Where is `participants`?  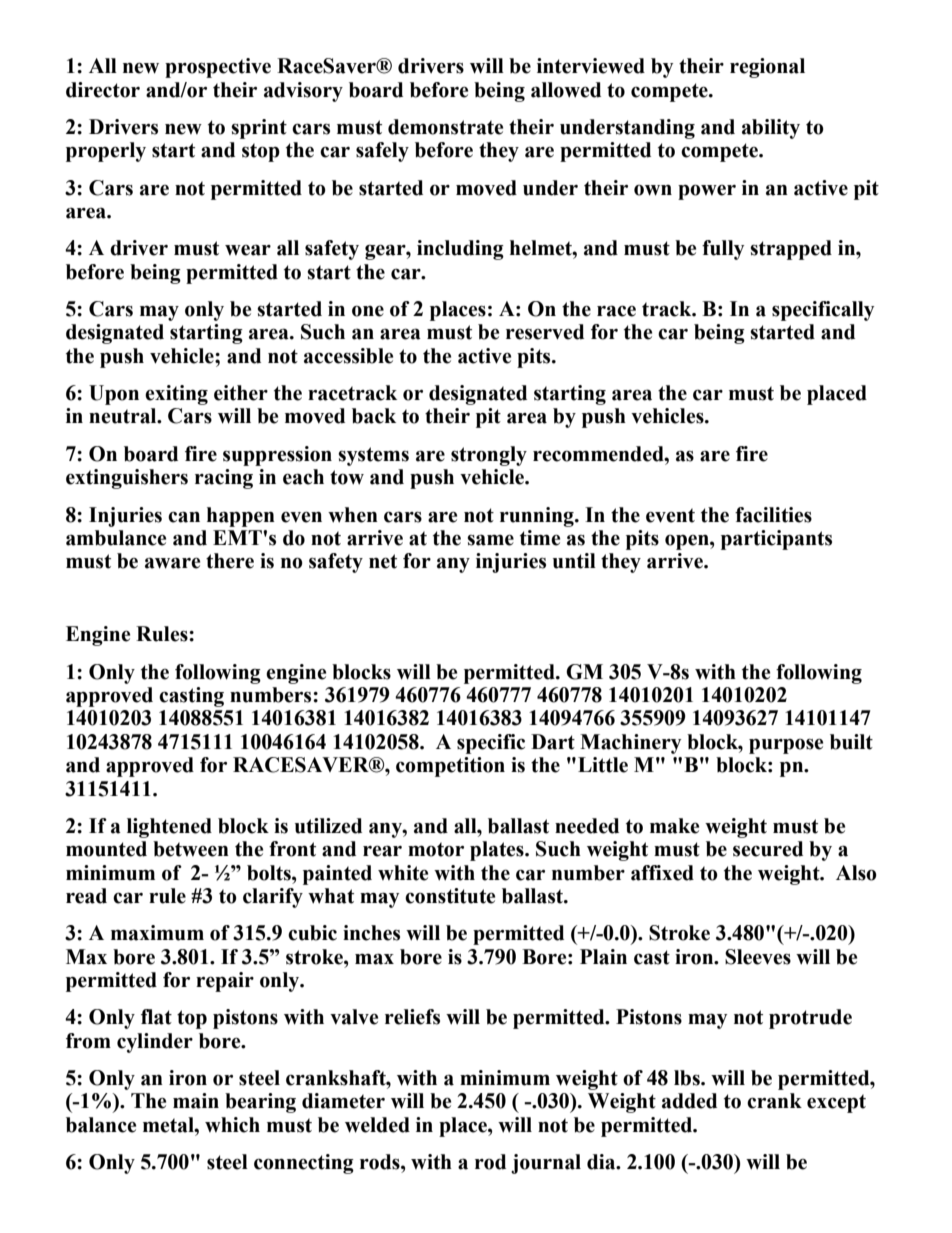
participants is located at coordinates (776, 540).
